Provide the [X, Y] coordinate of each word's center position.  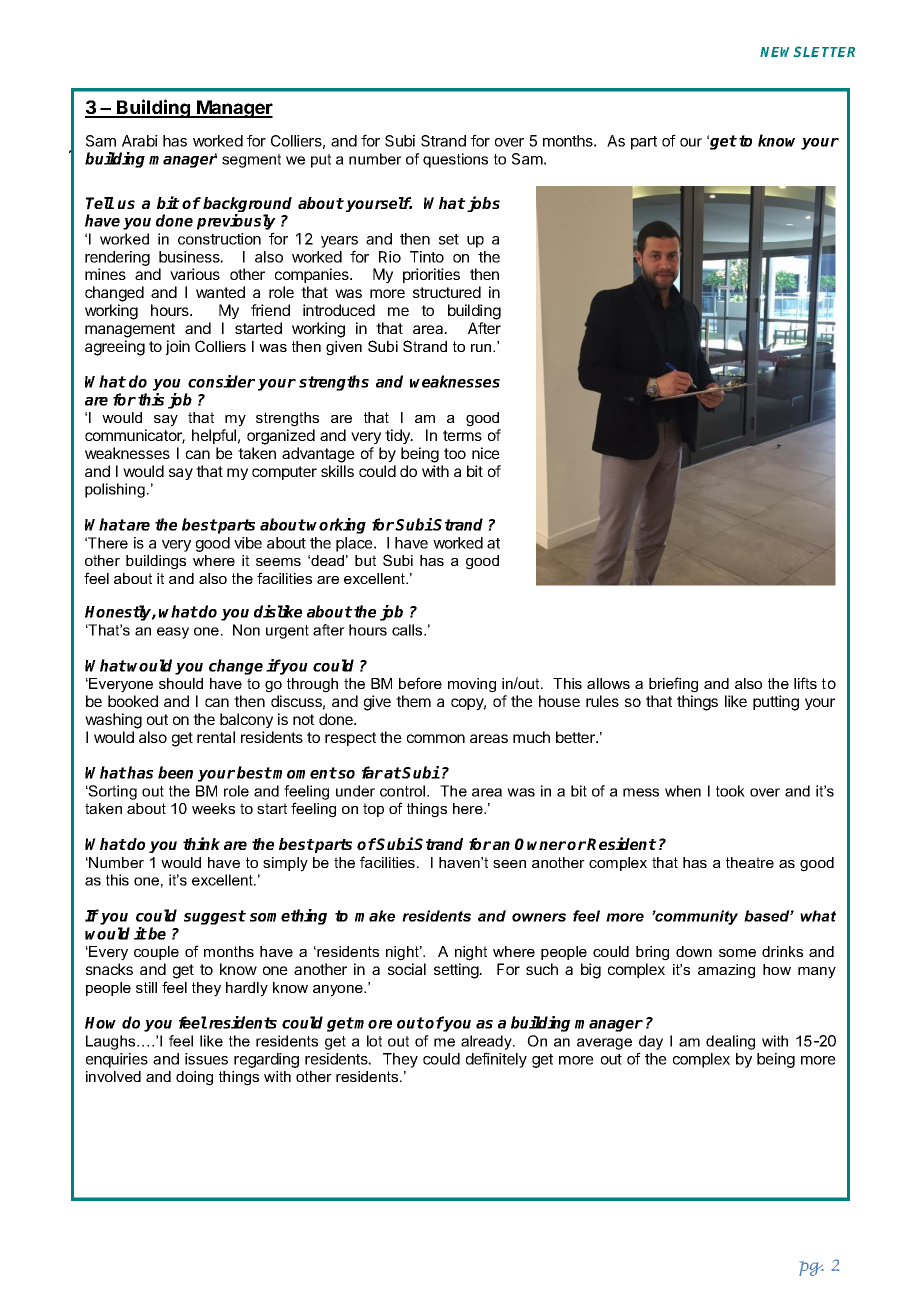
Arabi [140, 141]
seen [509, 864]
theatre [750, 862]
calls [408, 630]
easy [173, 633]
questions [455, 160]
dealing [730, 1042]
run [482, 348]
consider [221, 381]
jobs [482, 204]
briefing [673, 685]
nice [486, 453]
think [201, 843]
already [487, 1042]
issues [206, 1059]
